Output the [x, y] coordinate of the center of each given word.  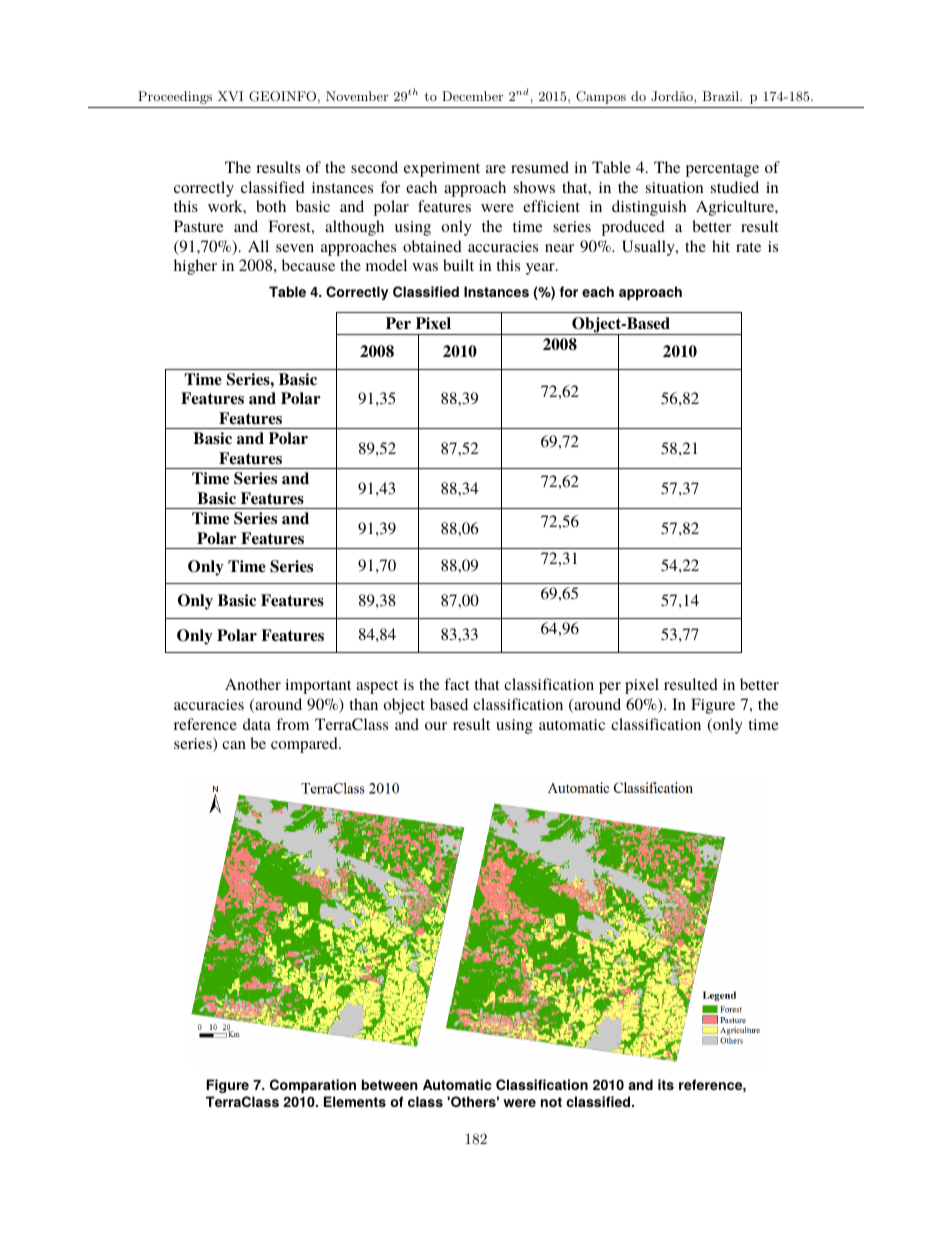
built [458, 265]
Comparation [313, 1086]
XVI [231, 96]
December [472, 96]
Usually [649, 248]
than [363, 704]
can [234, 745]
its [666, 1084]
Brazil [722, 96]
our [436, 726]
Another [253, 684]
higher [195, 267]
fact [457, 684]
